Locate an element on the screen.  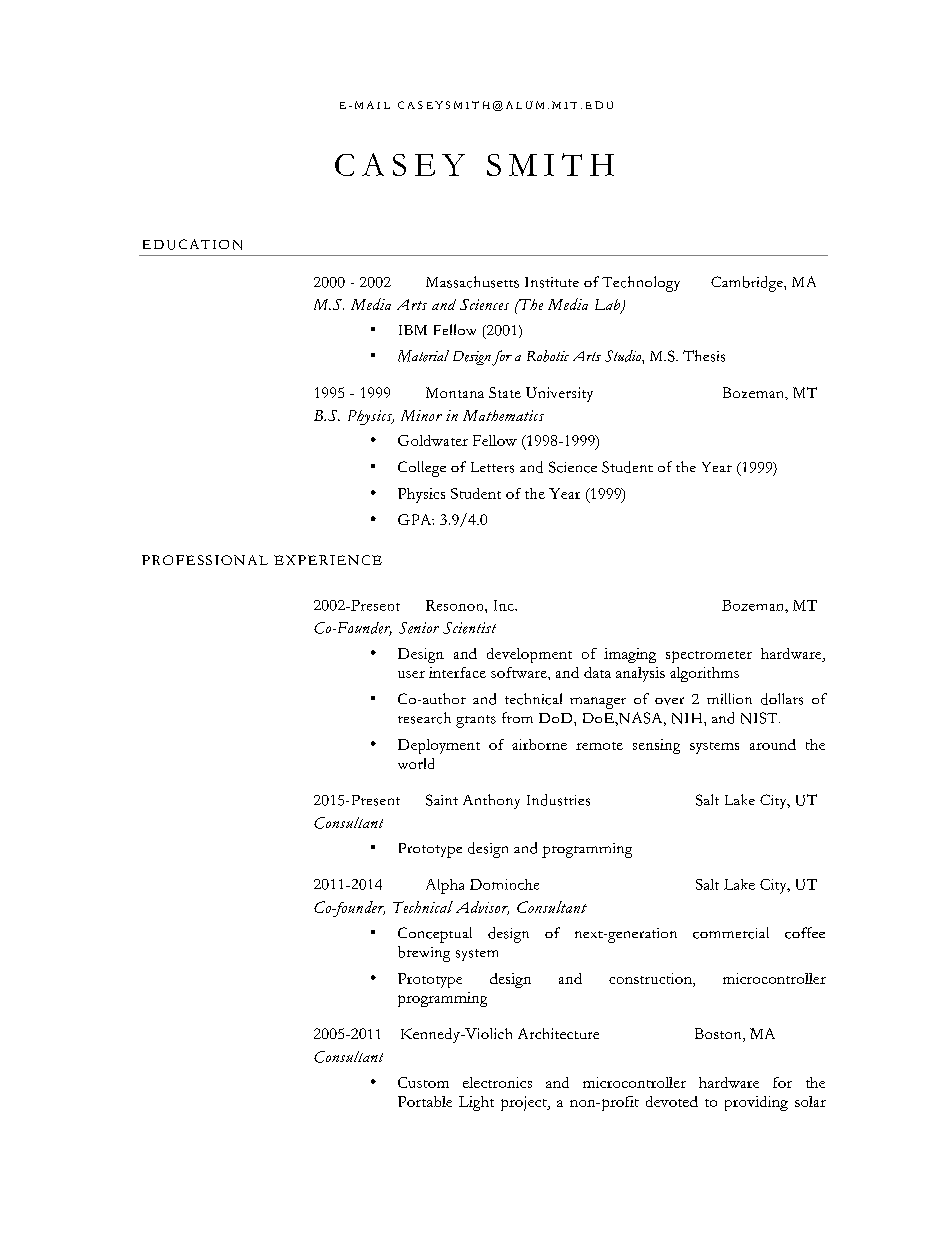
algorithms is located at coordinates (704, 674).
